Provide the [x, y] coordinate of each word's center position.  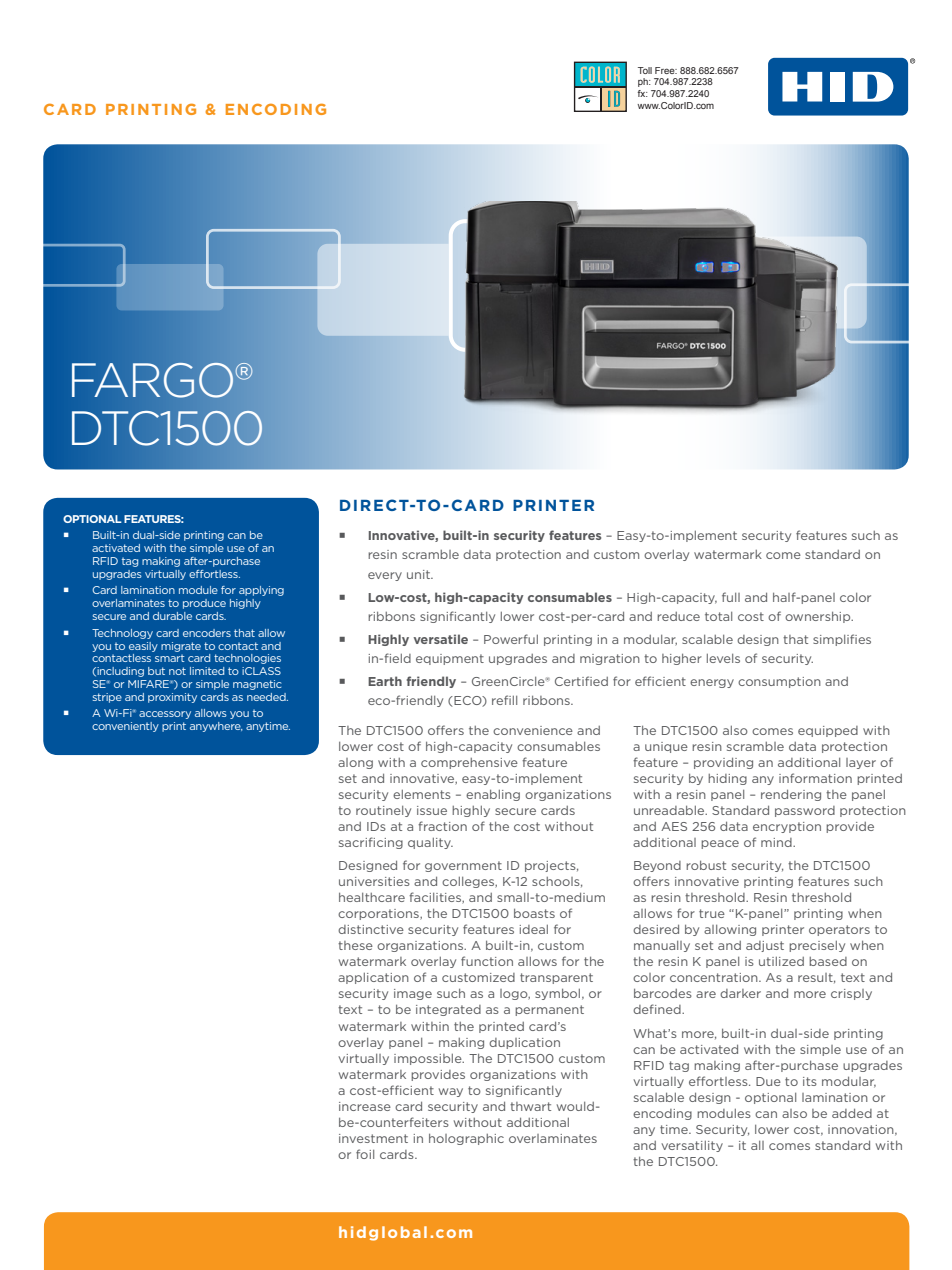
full [731, 597]
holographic [466, 1139]
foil [365, 1154]
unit [419, 574]
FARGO [154, 380]
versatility [692, 1146]
